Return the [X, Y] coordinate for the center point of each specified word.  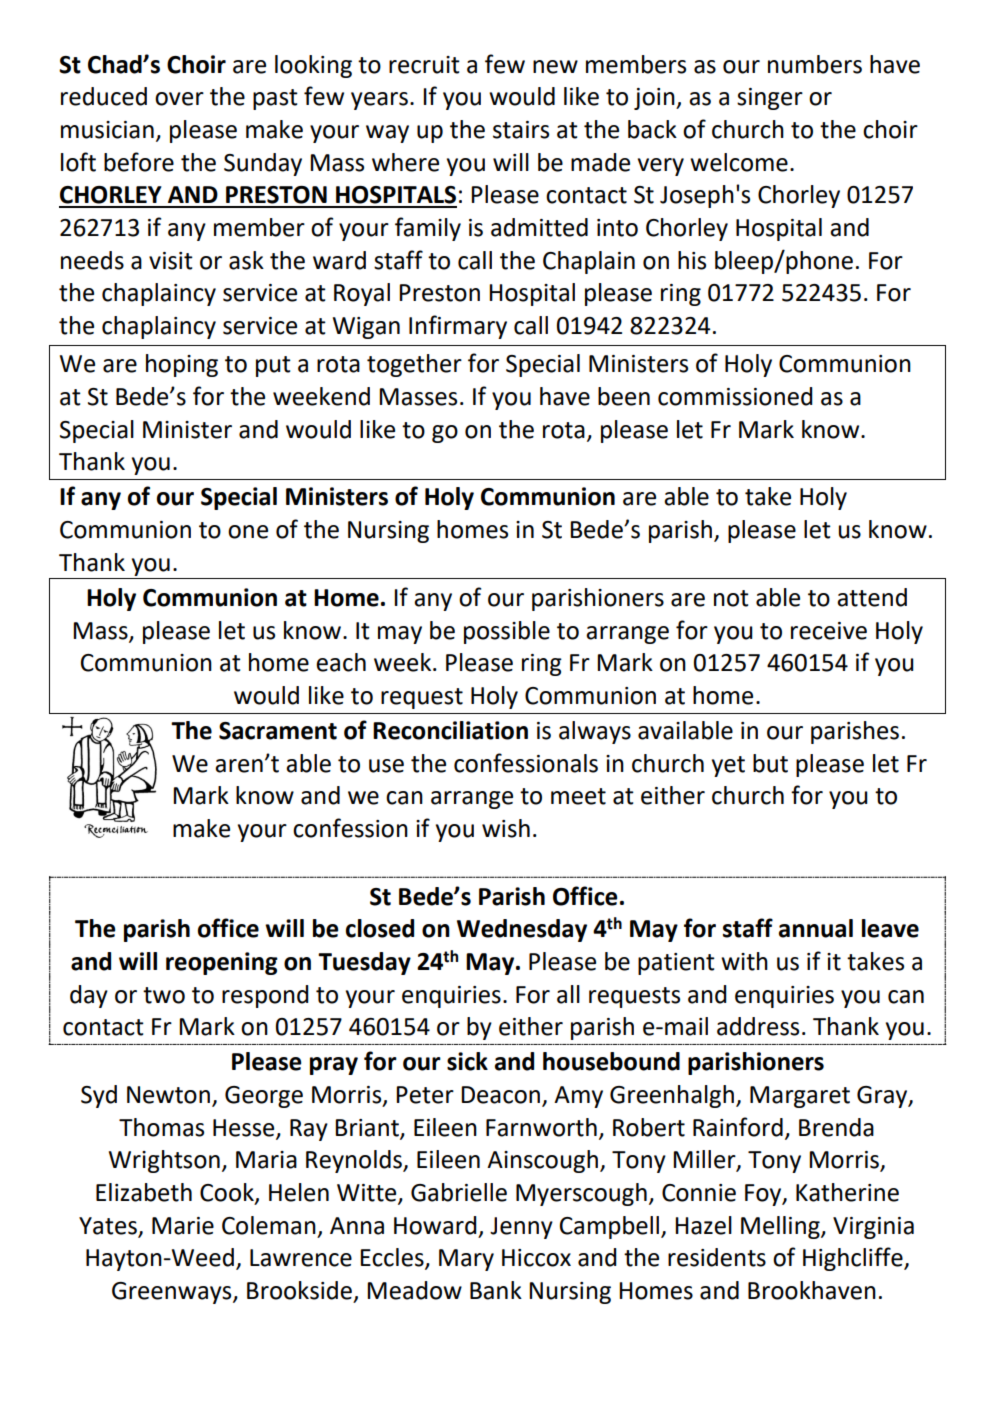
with [744, 961]
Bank [496, 1290]
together [414, 365]
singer [770, 99]
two [164, 995]
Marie [183, 1226]
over [179, 99]
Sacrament [278, 731]
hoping [182, 365]
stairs [521, 130]
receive [829, 631]
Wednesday [522, 930]
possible [507, 632]
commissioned [735, 396]
